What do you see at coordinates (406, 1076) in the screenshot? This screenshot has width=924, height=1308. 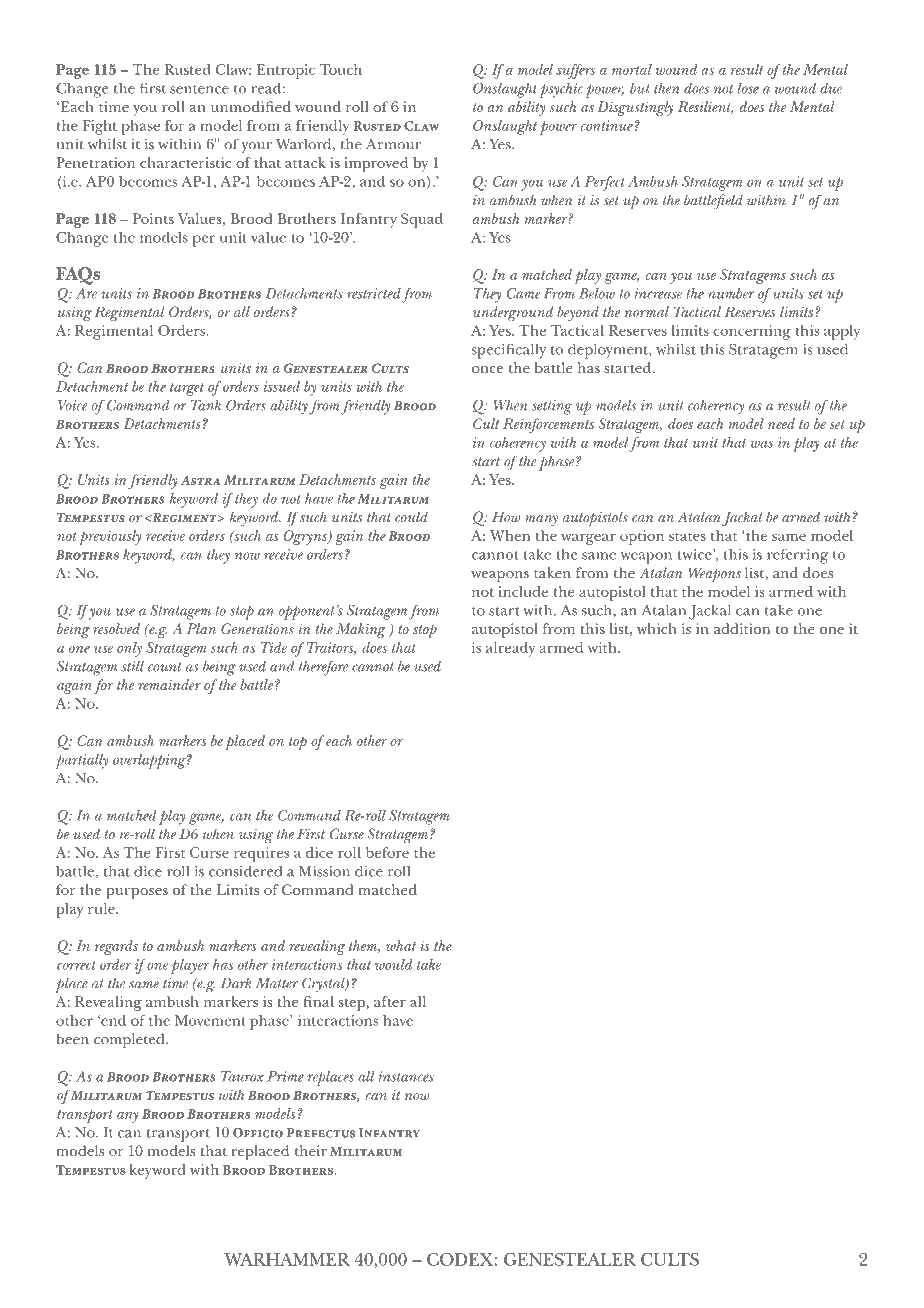 I see `instances` at bounding box center [406, 1076].
